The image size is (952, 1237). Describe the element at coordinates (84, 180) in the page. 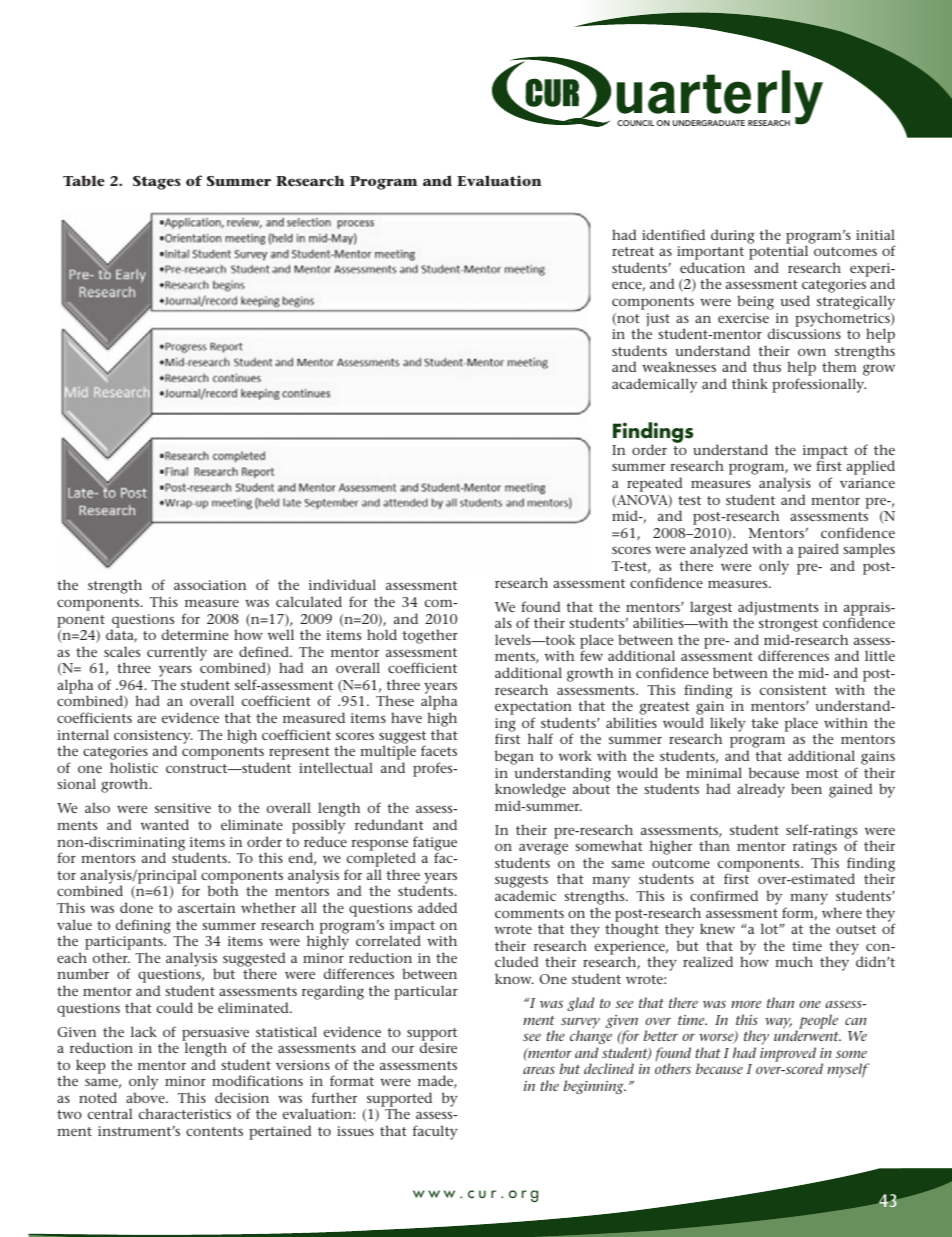

I see `Table` at that location.
